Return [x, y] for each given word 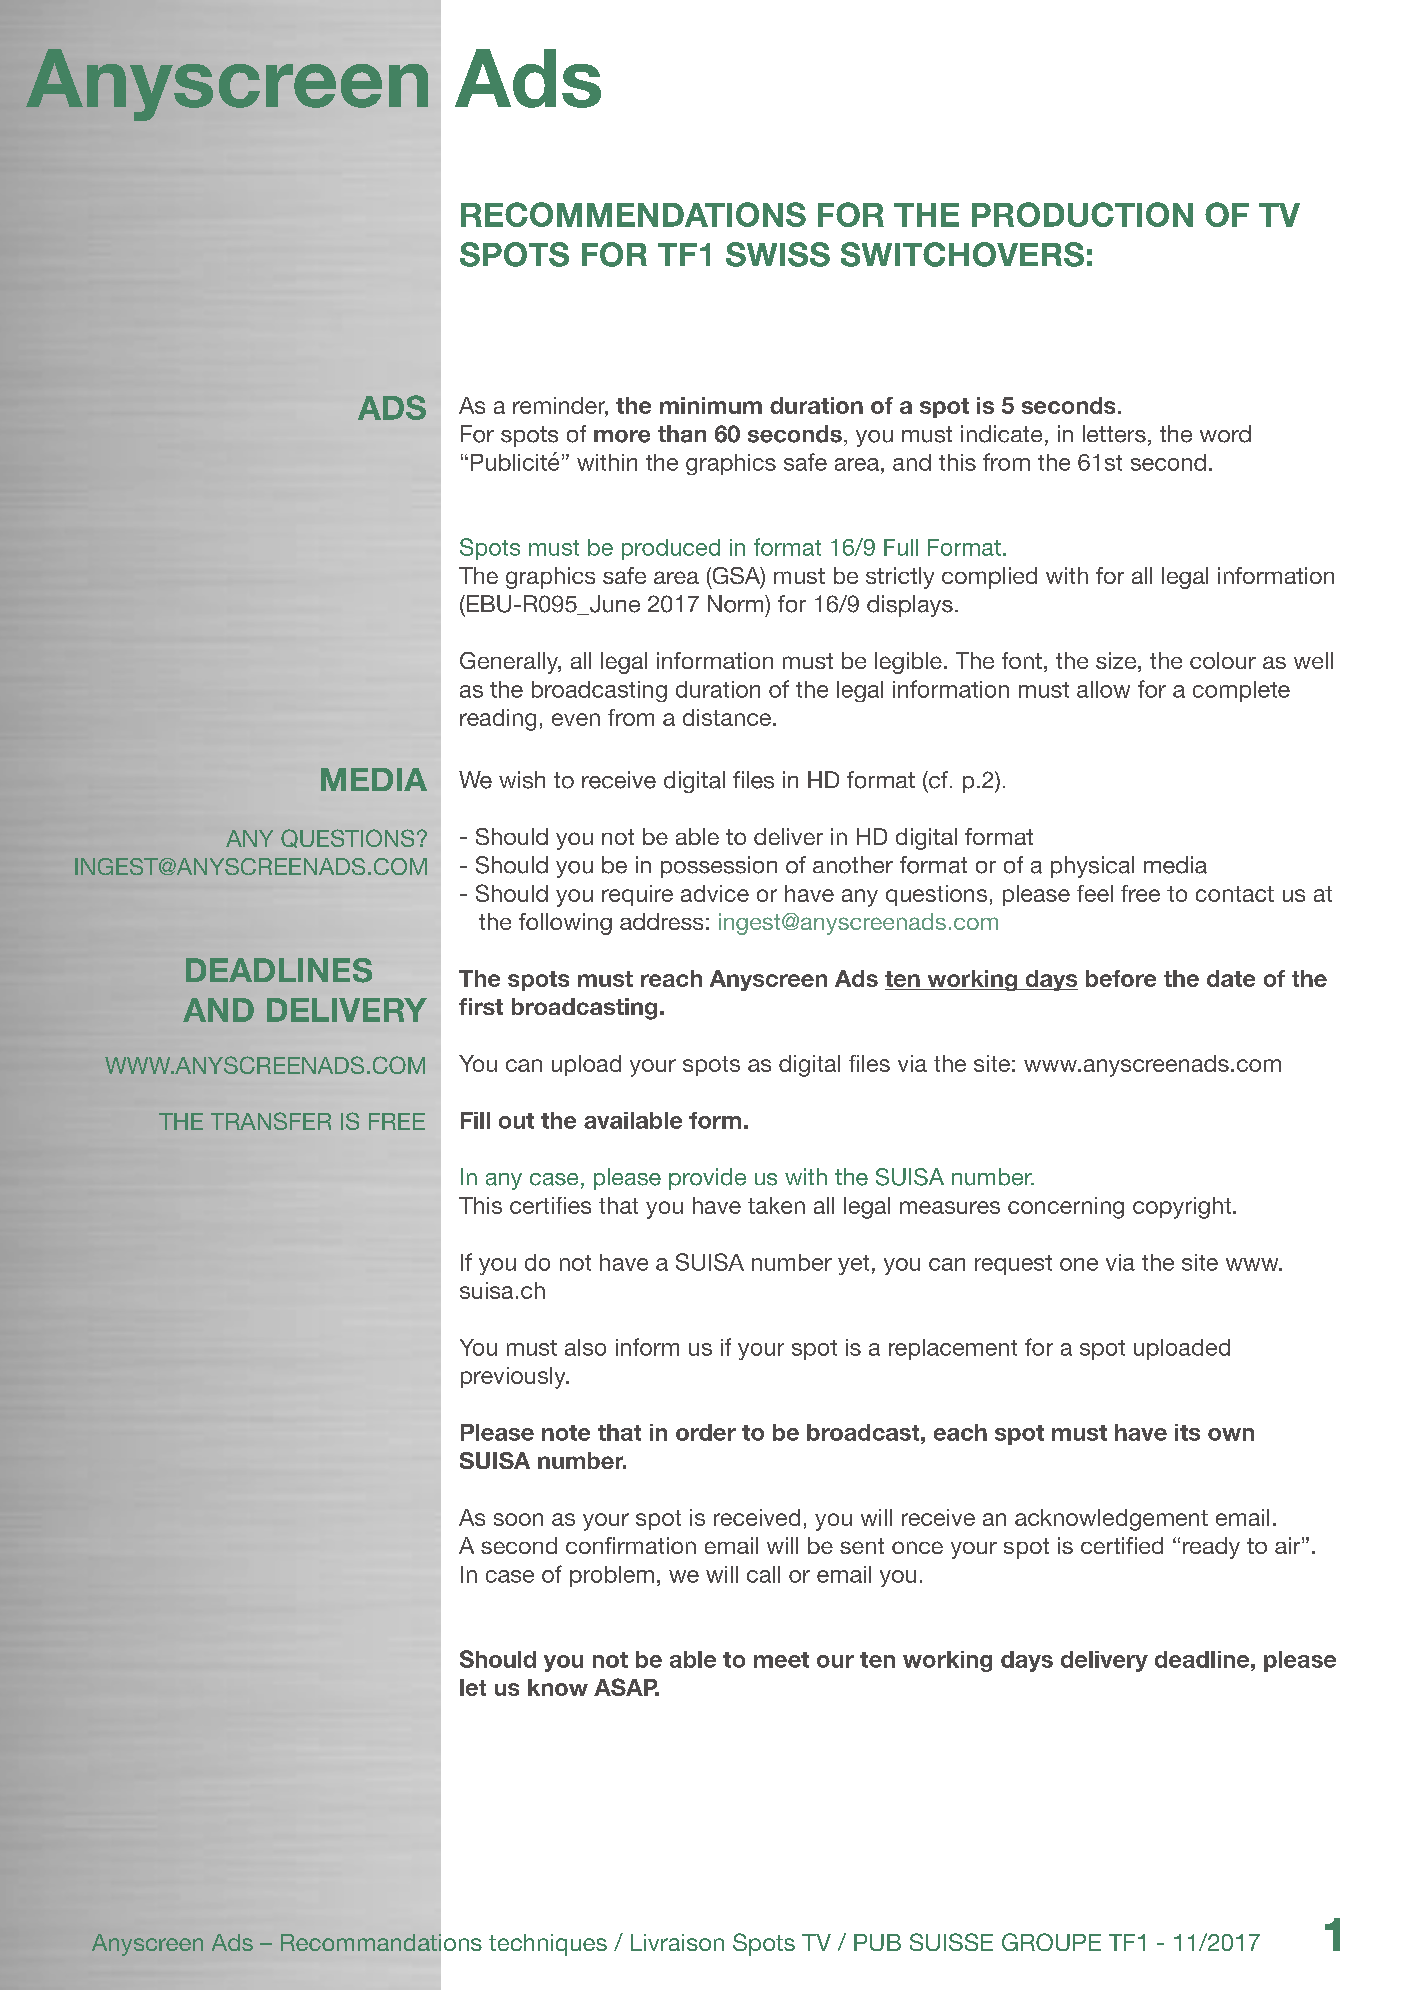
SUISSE [951, 1942]
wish [522, 780]
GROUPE [1051, 1942]
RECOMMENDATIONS [633, 214]
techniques [548, 1945]
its [1187, 1432]
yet [853, 1265]
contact [1235, 894]
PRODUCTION [1082, 214]
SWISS [778, 254]
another [853, 865]
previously [514, 1378]
